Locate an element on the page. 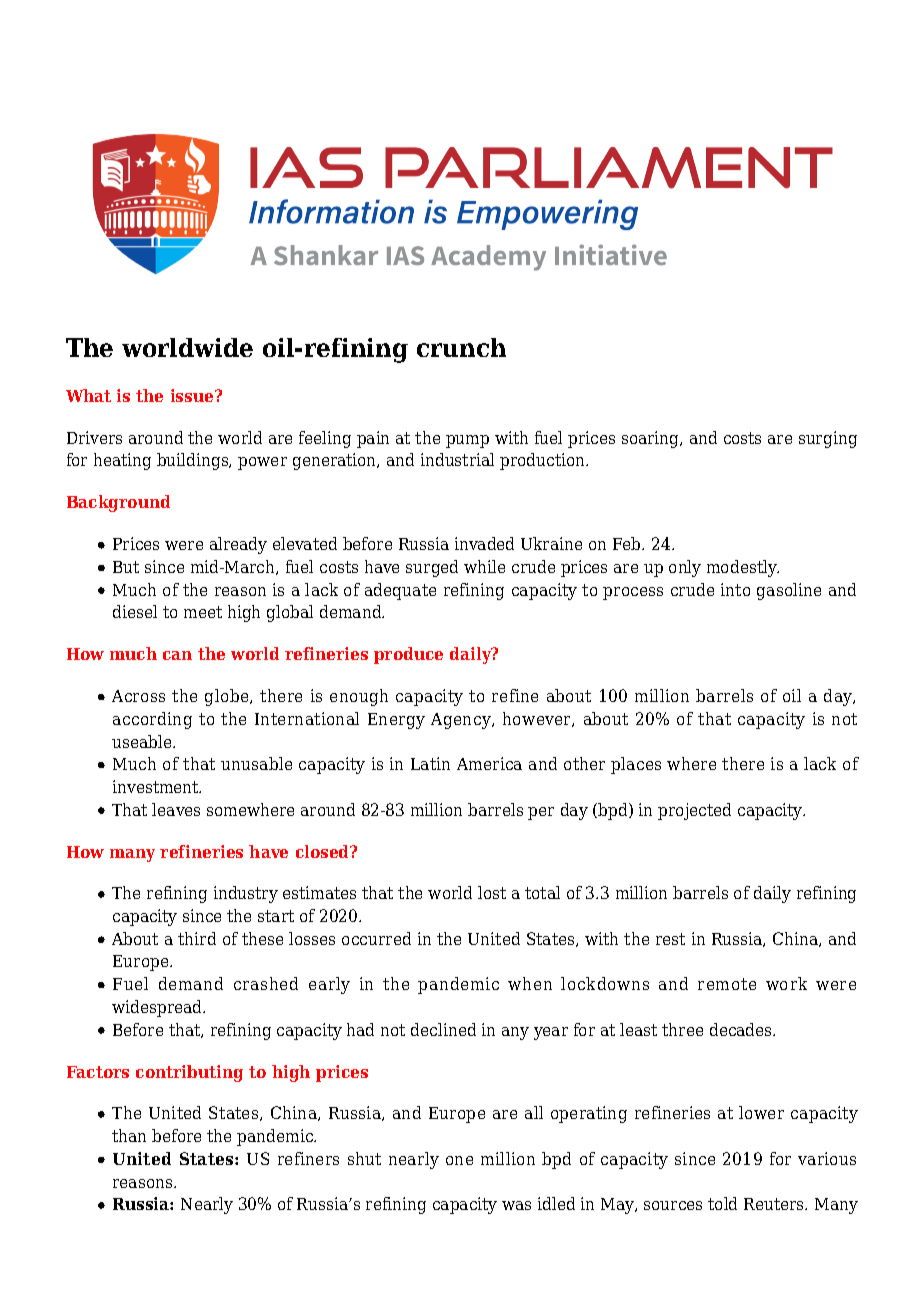  rest is located at coordinates (670, 939).
